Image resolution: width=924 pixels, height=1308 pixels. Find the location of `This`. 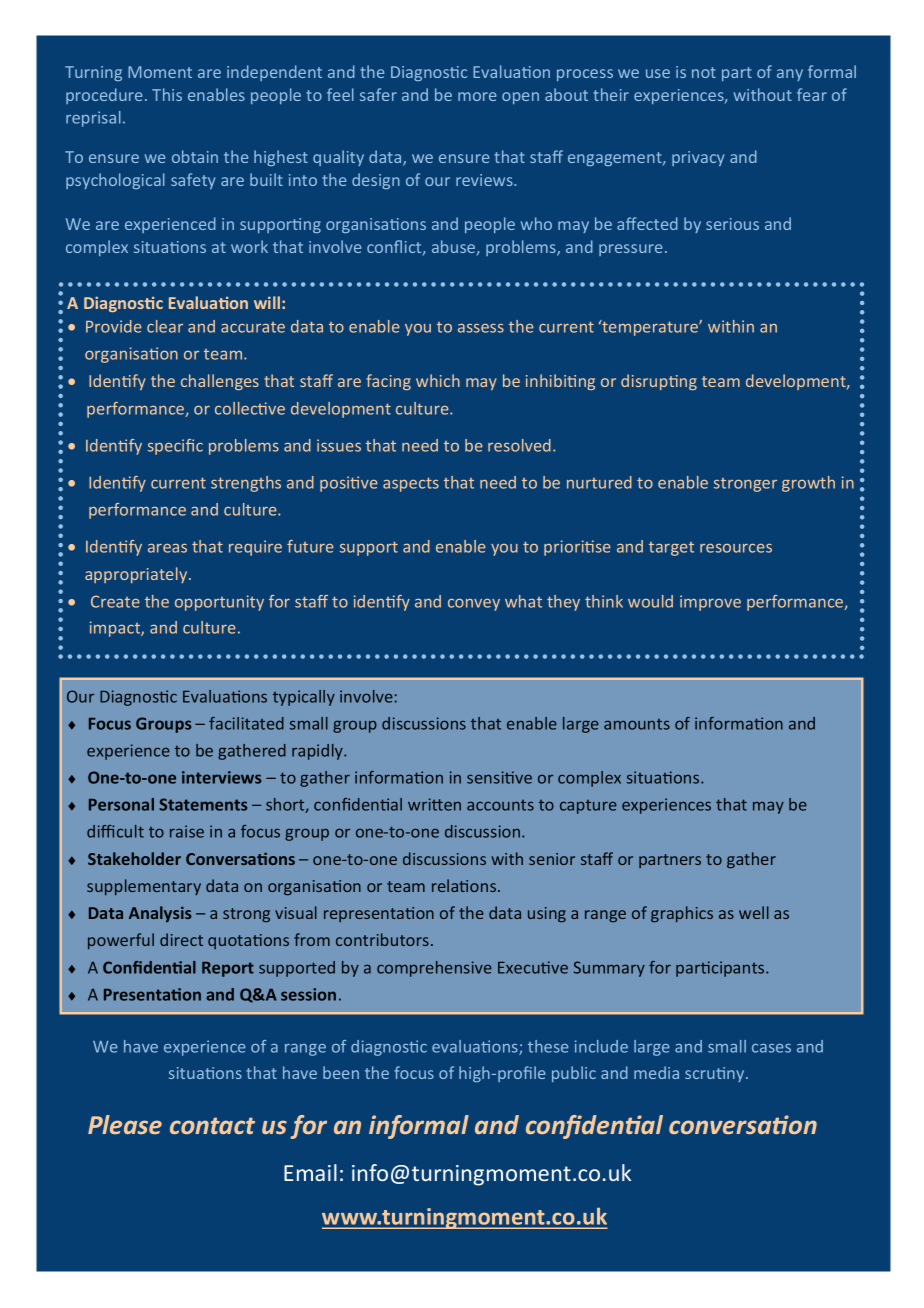

This is located at coordinates (167, 94).
